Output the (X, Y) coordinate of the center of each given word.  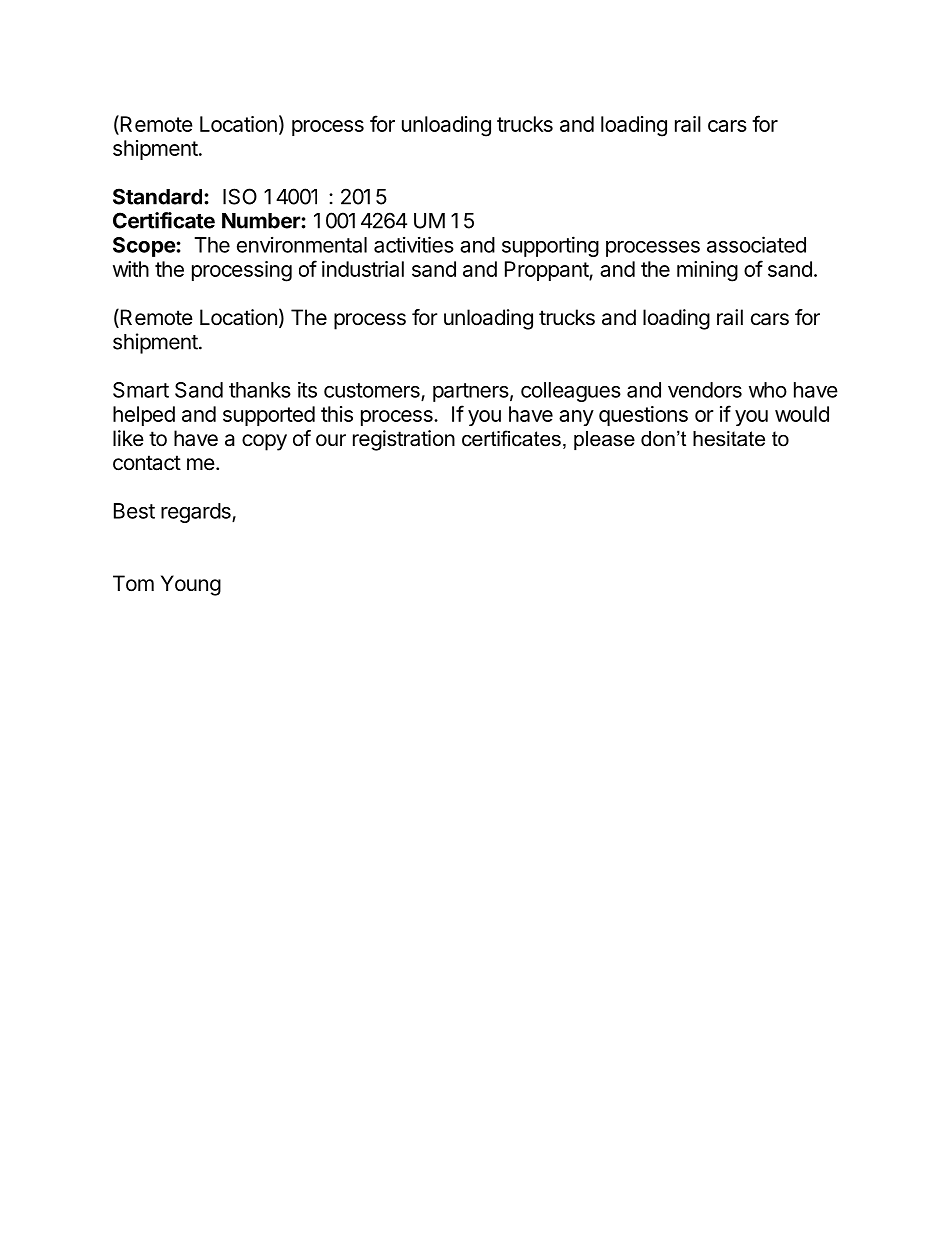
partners (471, 392)
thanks (260, 390)
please (604, 440)
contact (147, 463)
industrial (363, 269)
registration (404, 440)
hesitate (729, 439)
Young (191, 585)
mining (707, 271)
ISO (240, 196)
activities (414, 244)
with (131, 269)
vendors (705, 390)
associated (756, 244)
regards (197, 513)
